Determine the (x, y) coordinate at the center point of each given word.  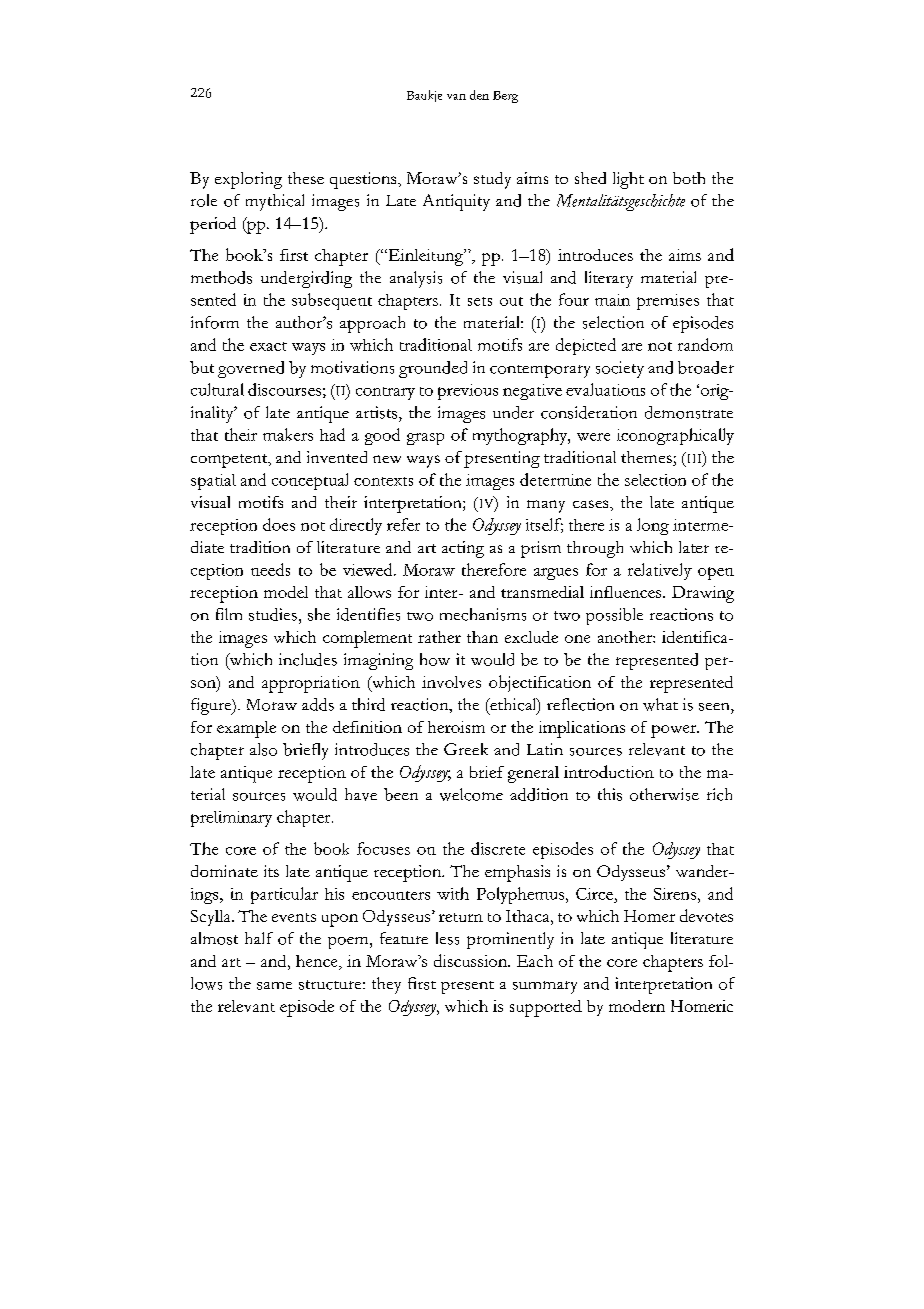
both (689, 178)
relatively (660, 571)
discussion (472, 960)
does (279, 524)
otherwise (664, 794)
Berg (505, 97)
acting (463, 549)
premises (668, 302)
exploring (248, 180)
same (274, 986)
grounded (433, 369)
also (263, 749)
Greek (466, 749)
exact (268, 346)
